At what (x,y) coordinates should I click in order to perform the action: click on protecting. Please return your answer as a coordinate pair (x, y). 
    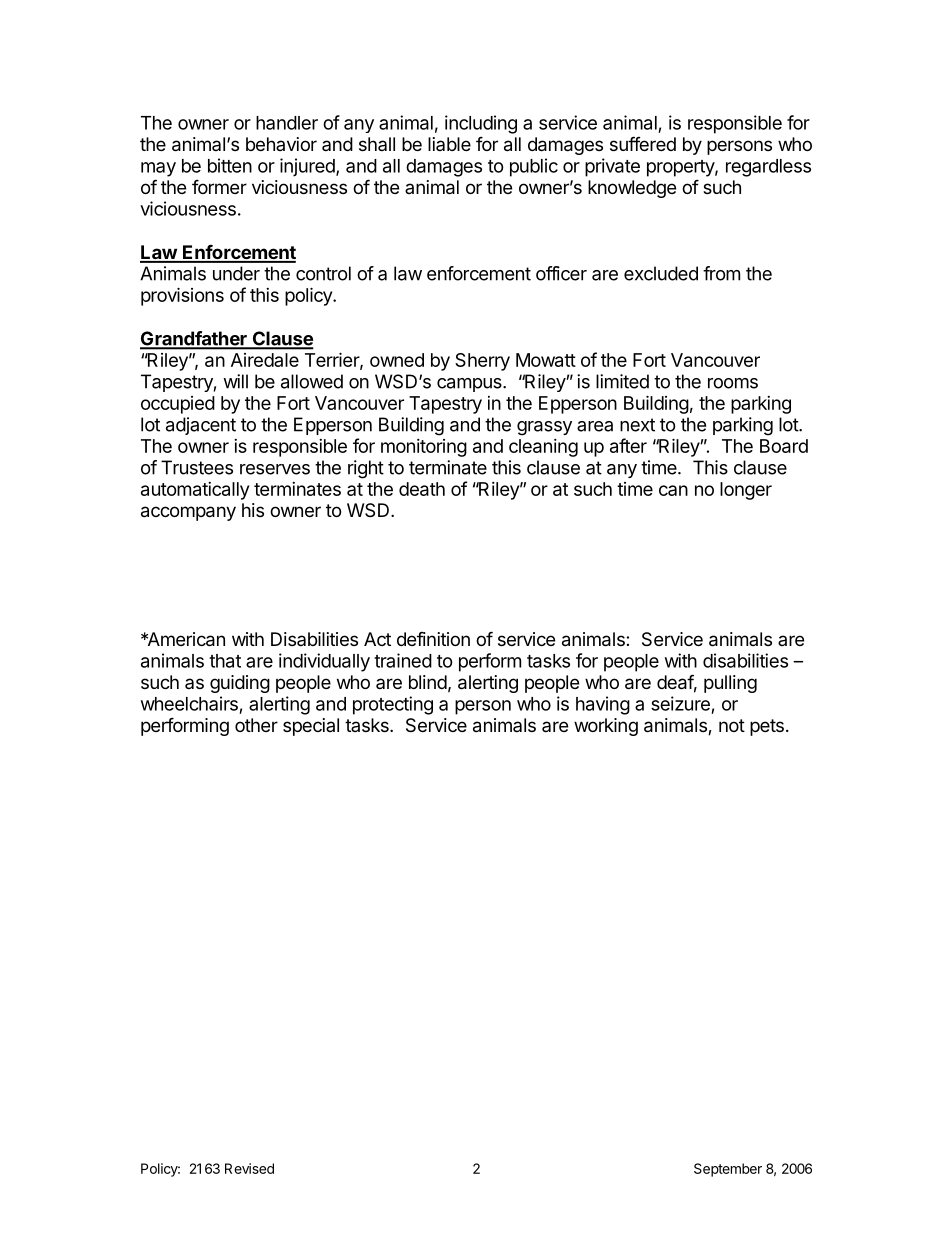
    Looking at the image, I should click on (393, 705).
